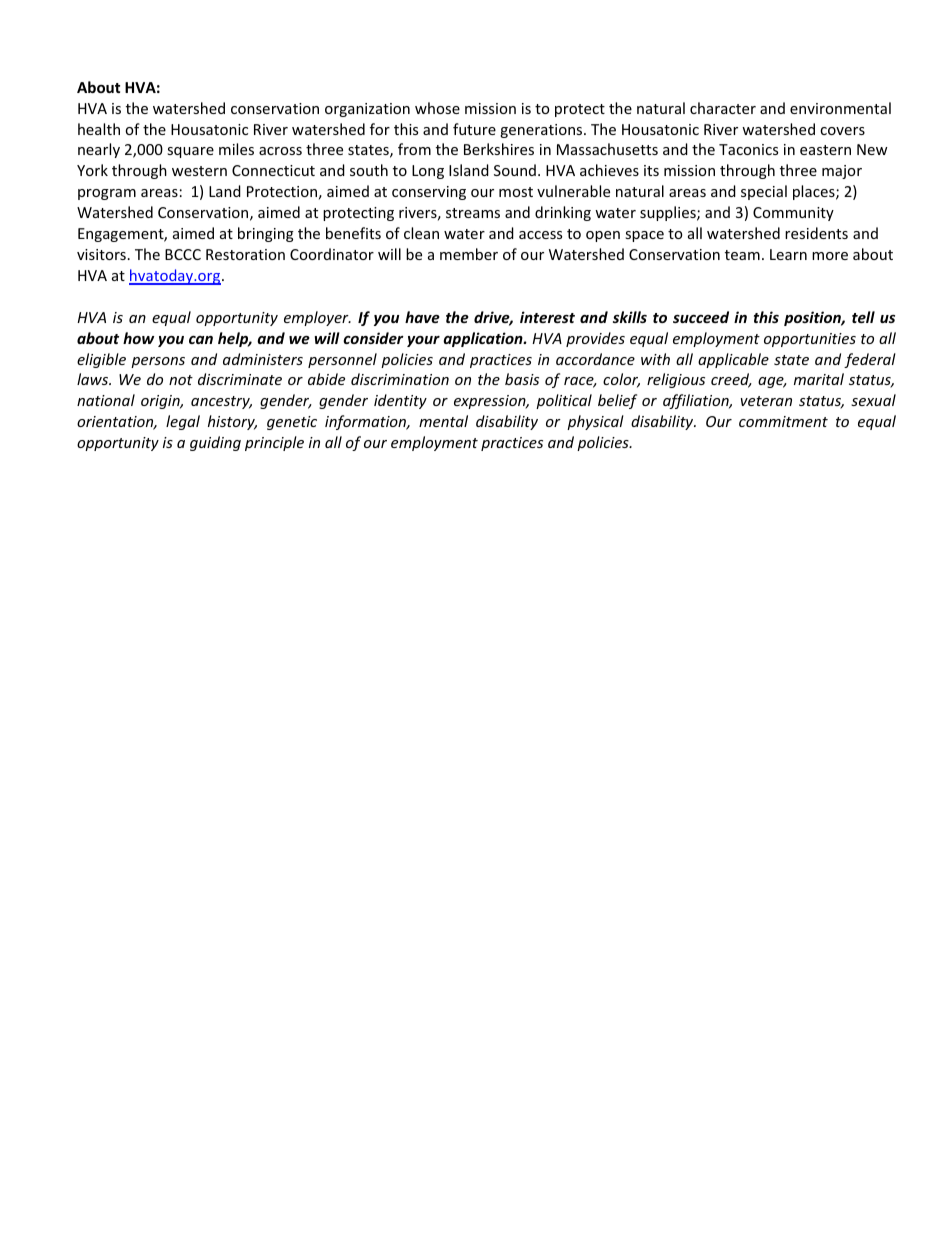  Describe the element at coordinates (183, 422) in the page. I see `legal` at that location.
